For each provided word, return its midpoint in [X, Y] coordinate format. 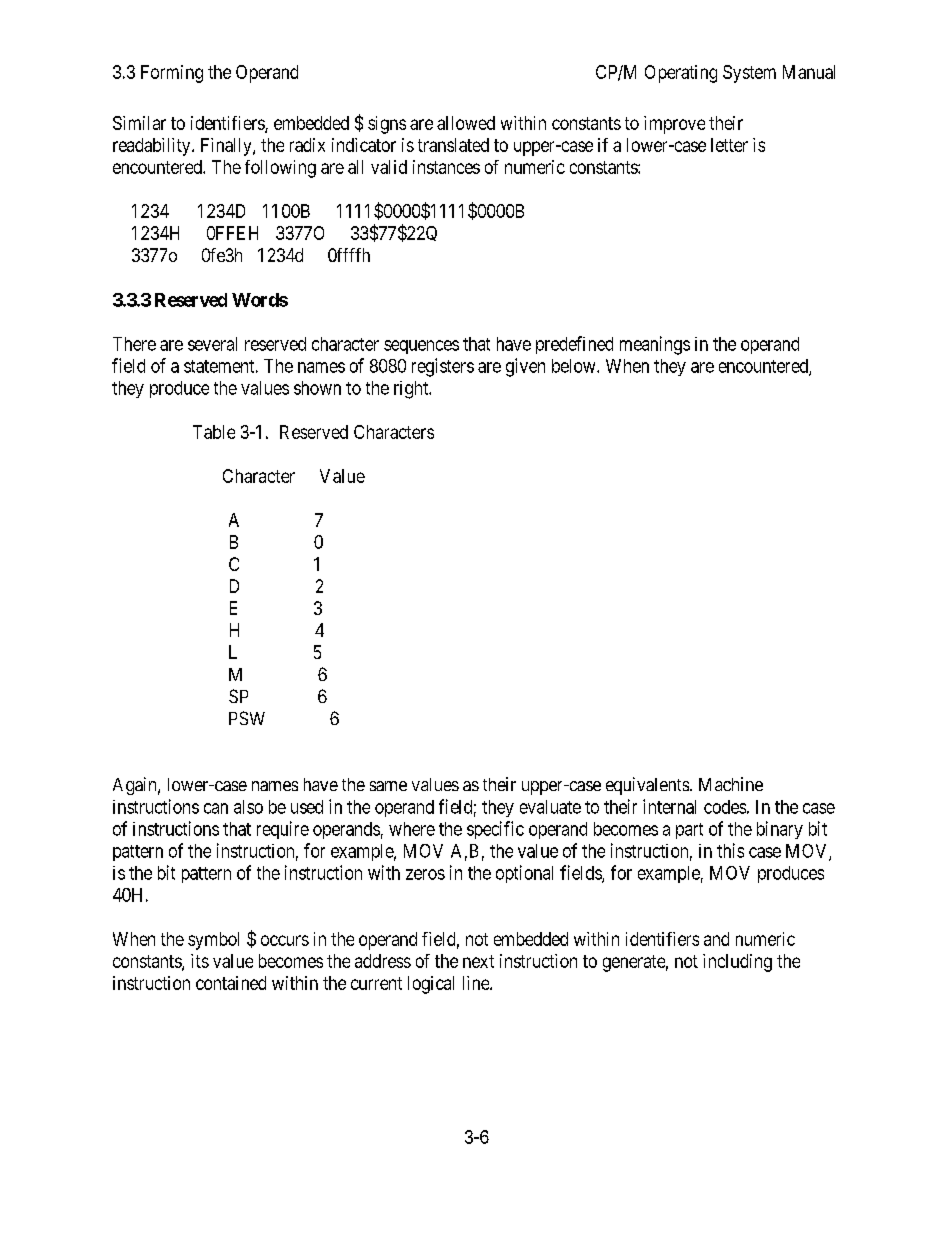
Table [214, 432]
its [200, 961]
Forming [172, 74]
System [749, 74]
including [737, 963]
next [478, 961]
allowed [466, 123]
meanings [655, 345]
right [412, 390]
